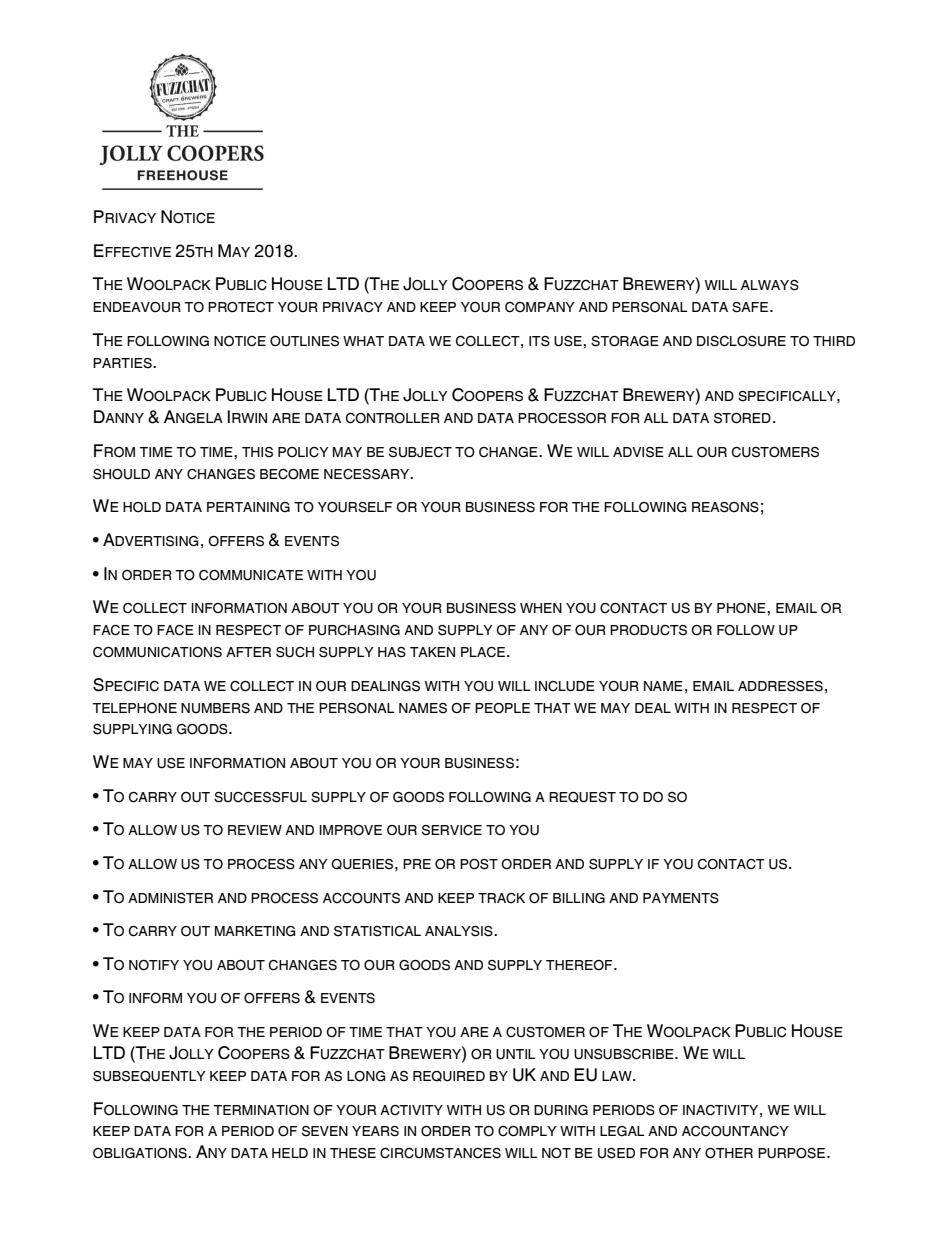 Image resolution: width=952 pixels, height=1233 pixels. Describe the element at coordinates (735, 1131) in the screenshot. I see `ACCOUNTANCY` at that location.
